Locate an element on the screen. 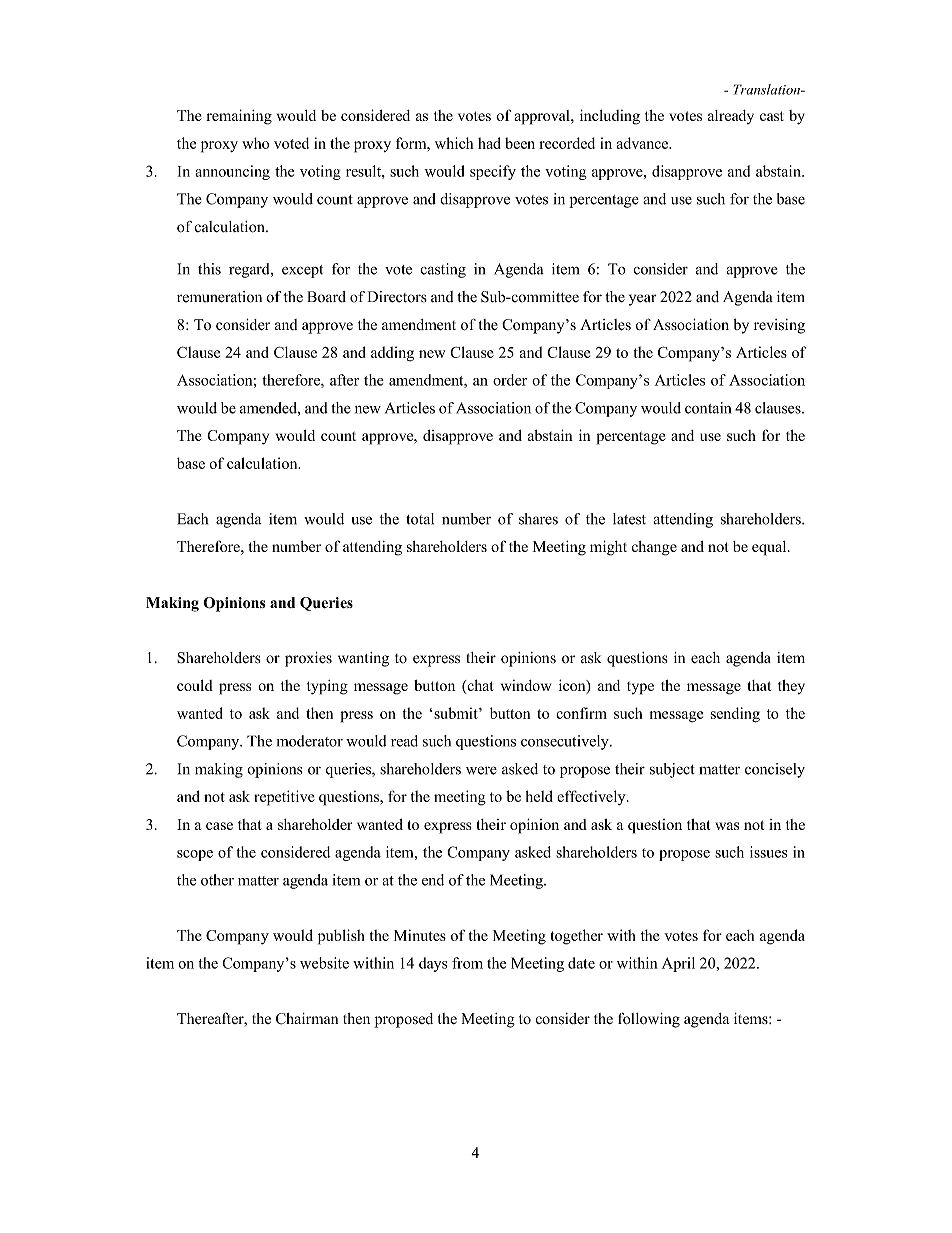 The image size is (952, 1233). equal is located at coordinates (770, 548).
